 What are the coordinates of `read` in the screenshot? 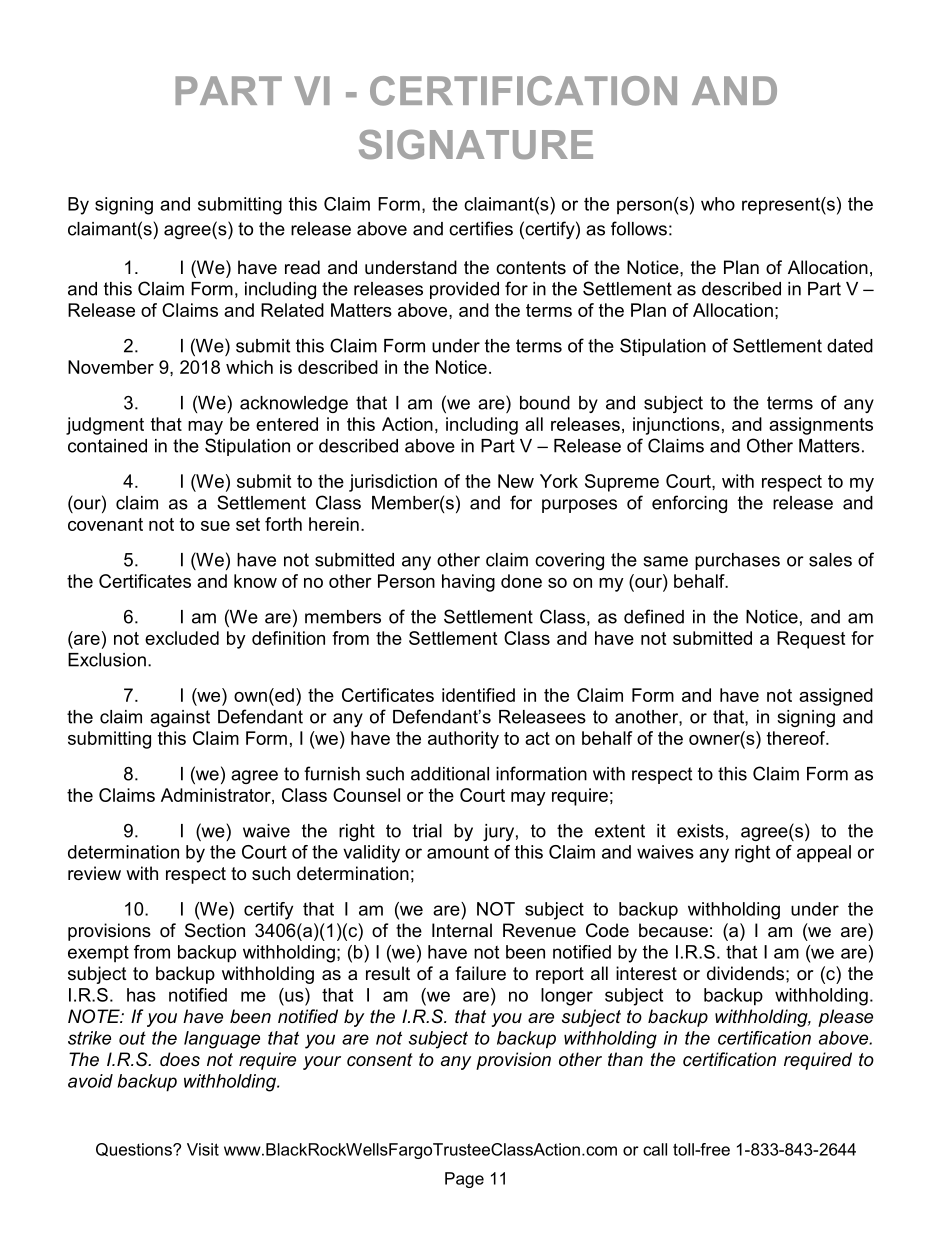 It's located at (302, 267).
